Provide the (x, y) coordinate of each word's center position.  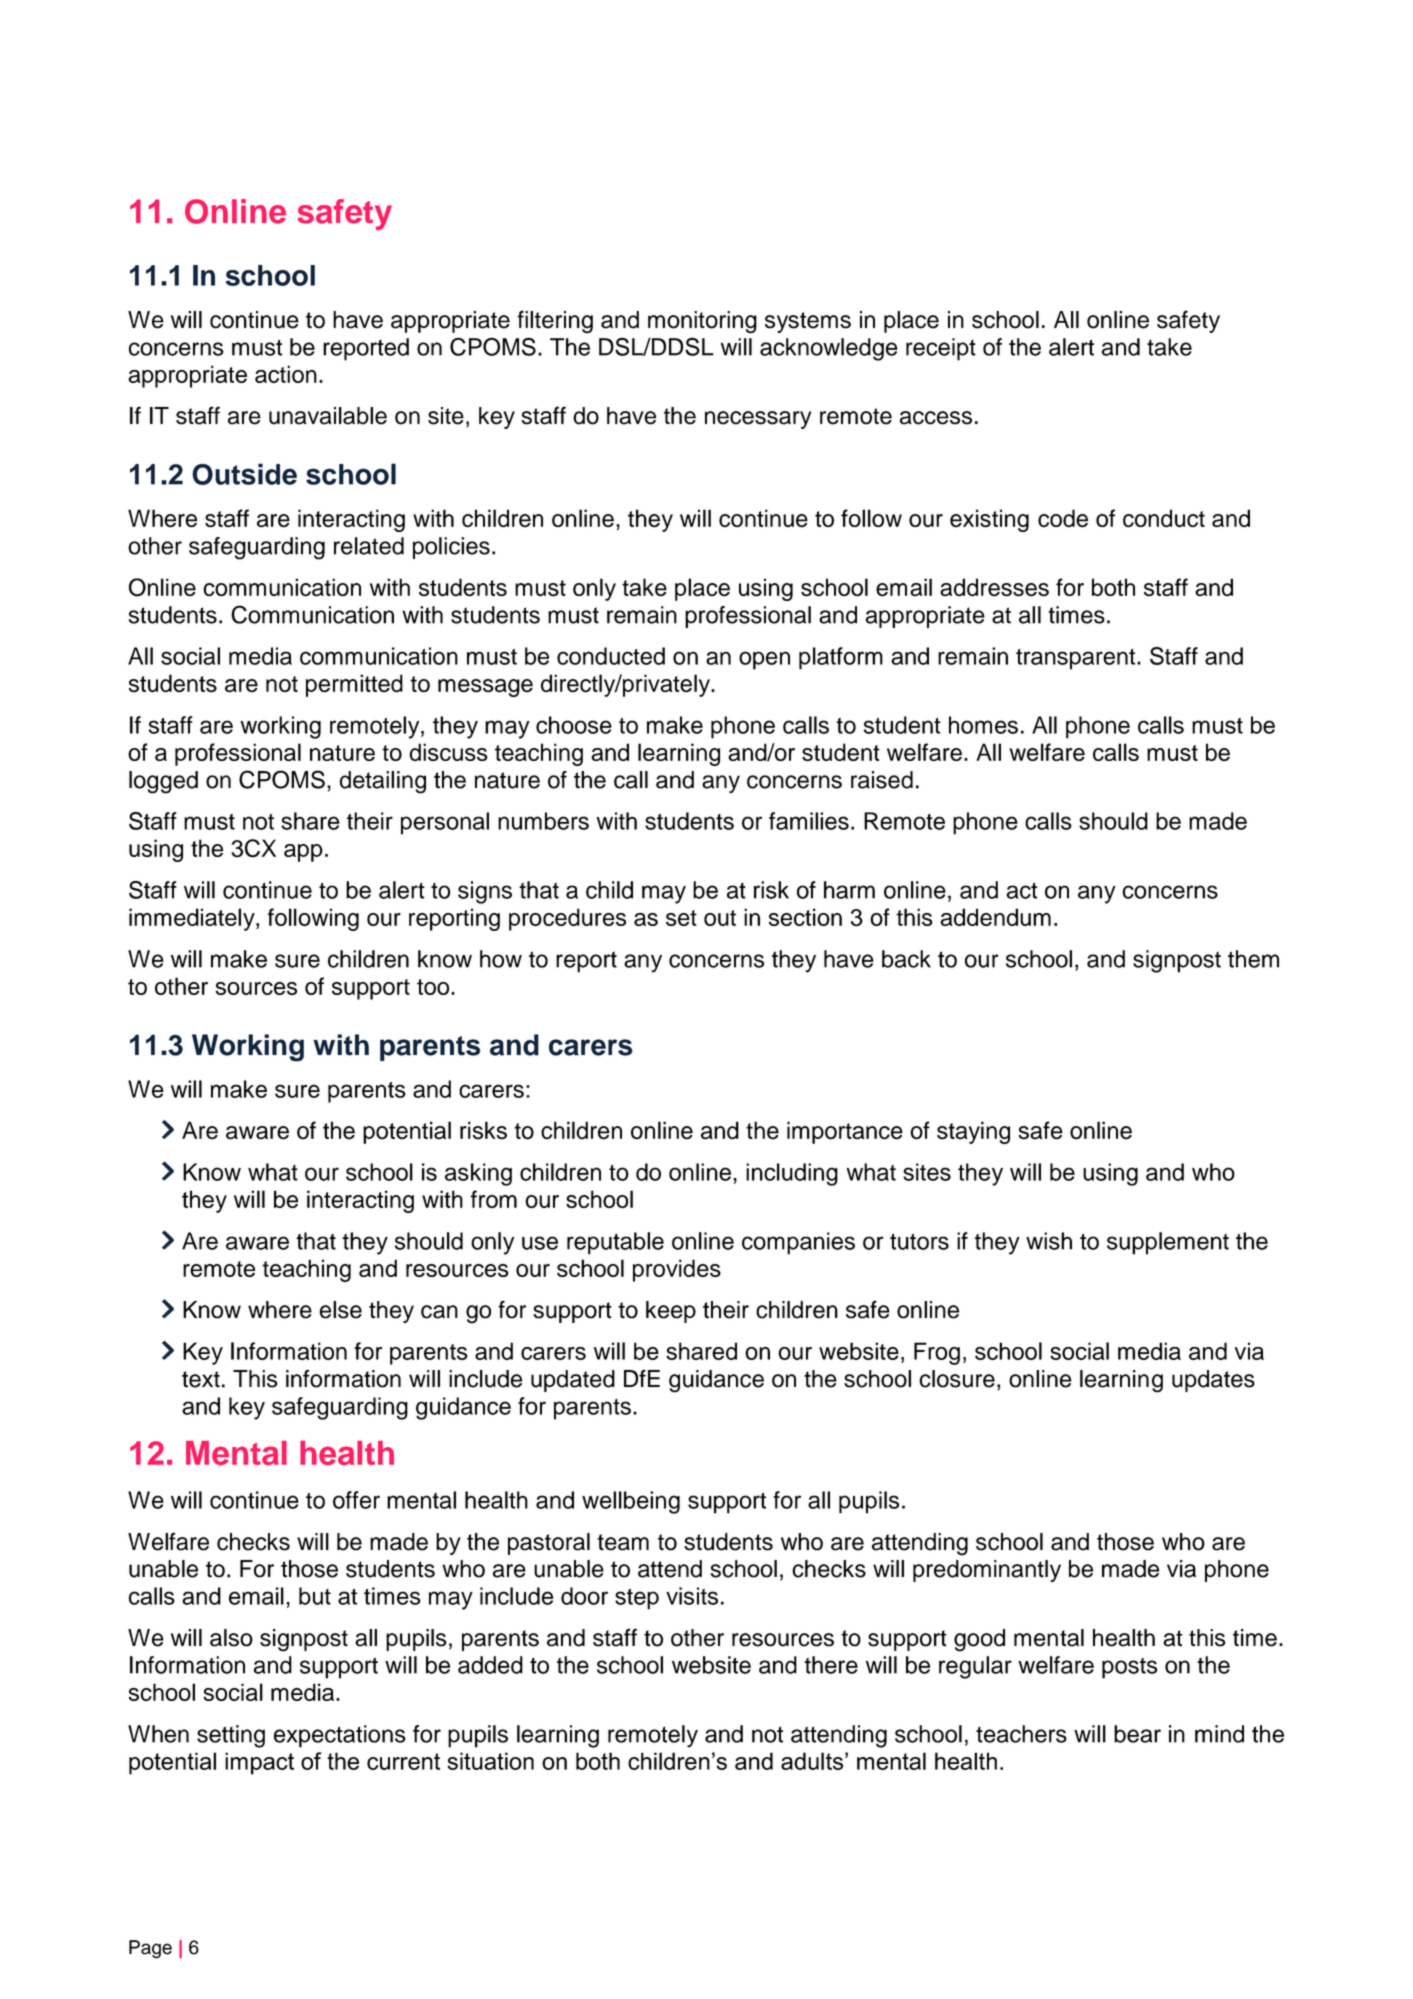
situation (491, 1761)
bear (1137, 1734)
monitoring (702, 322)
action (286, 374)
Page (150, 1949)
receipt (941, 349)
